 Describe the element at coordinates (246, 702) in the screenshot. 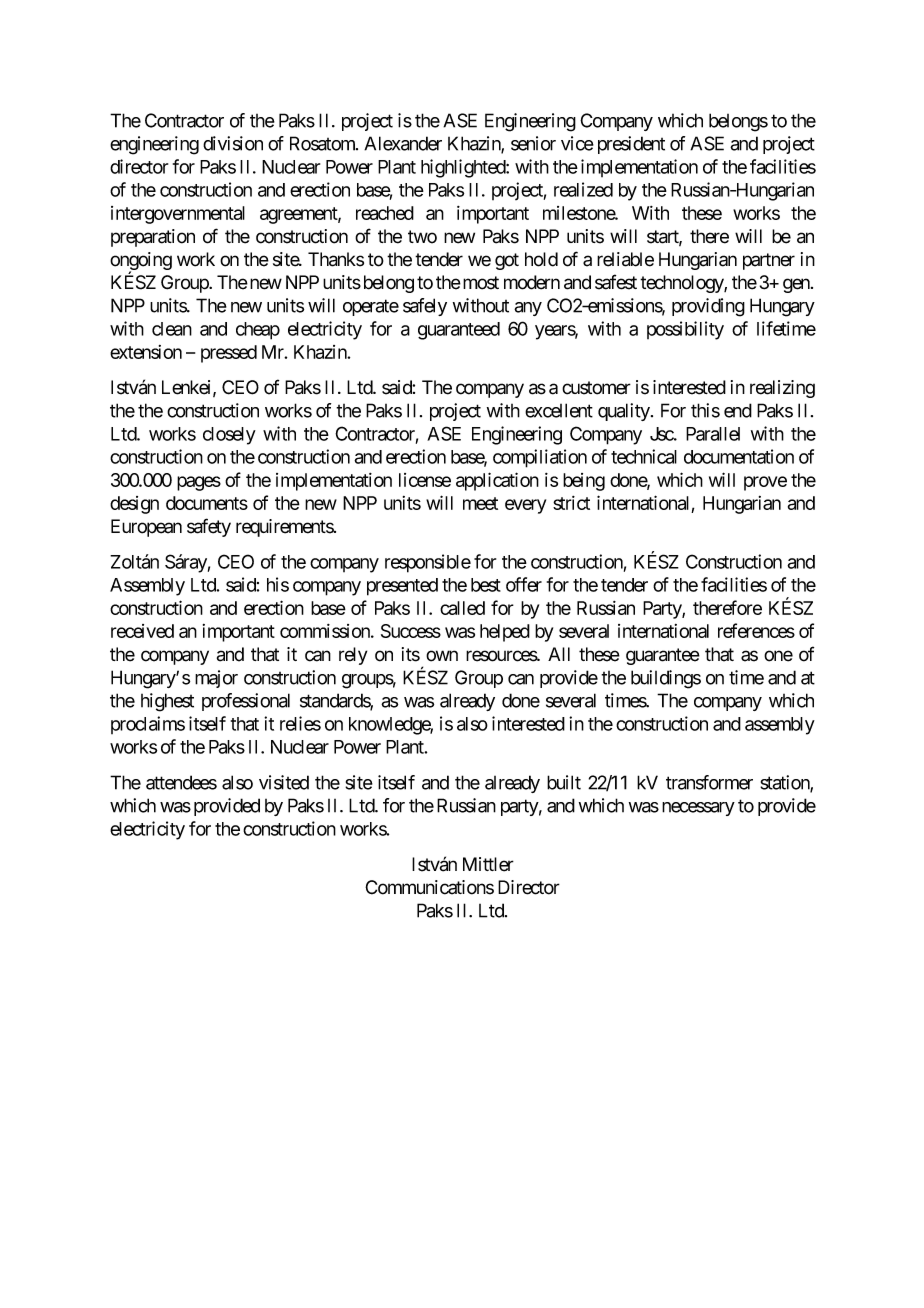

I see `professional` at that location.
